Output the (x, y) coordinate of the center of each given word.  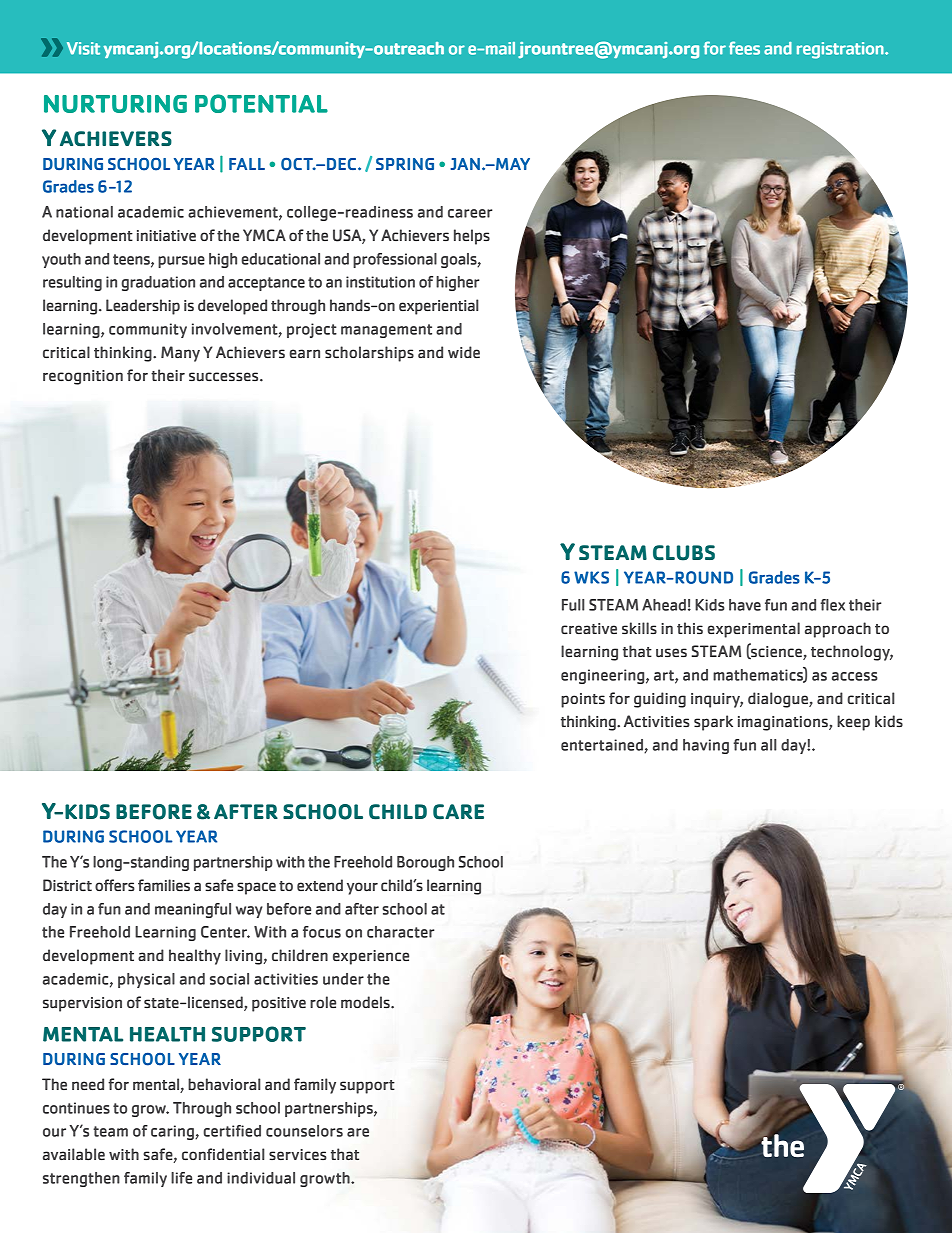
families (164, 885)
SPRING (405, 164)
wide (464, 352)
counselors (304, 1131)
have (745, 605)
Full (573, 605)
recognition (83, 377)
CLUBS (684, 553)
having (706, 746)
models (366, 1002)
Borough (425, 863)
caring (173, 1132)
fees (744, 48)
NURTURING (115, 104)
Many (180, 354)
